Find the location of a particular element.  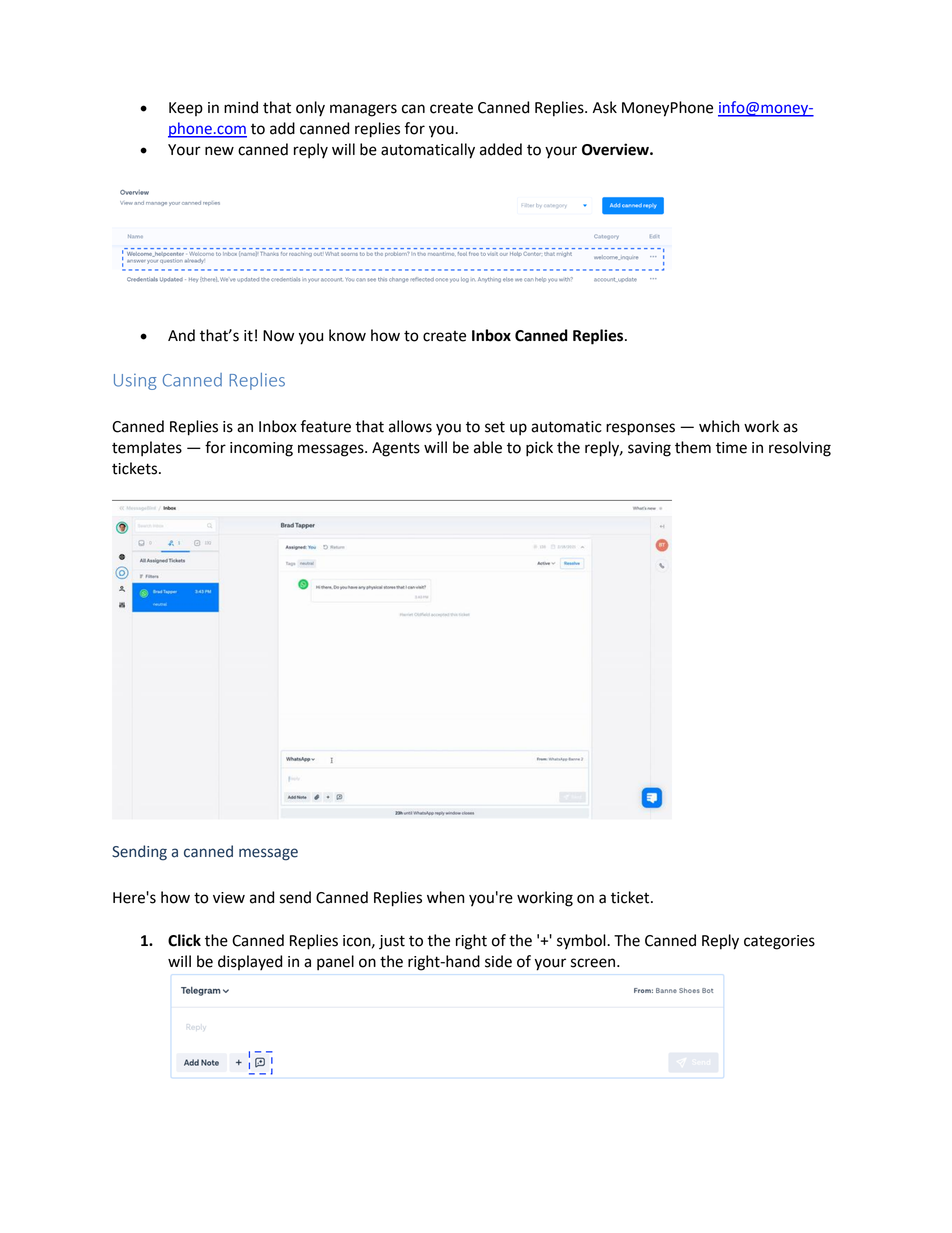

Ask is located at coordinates (605, 107).
